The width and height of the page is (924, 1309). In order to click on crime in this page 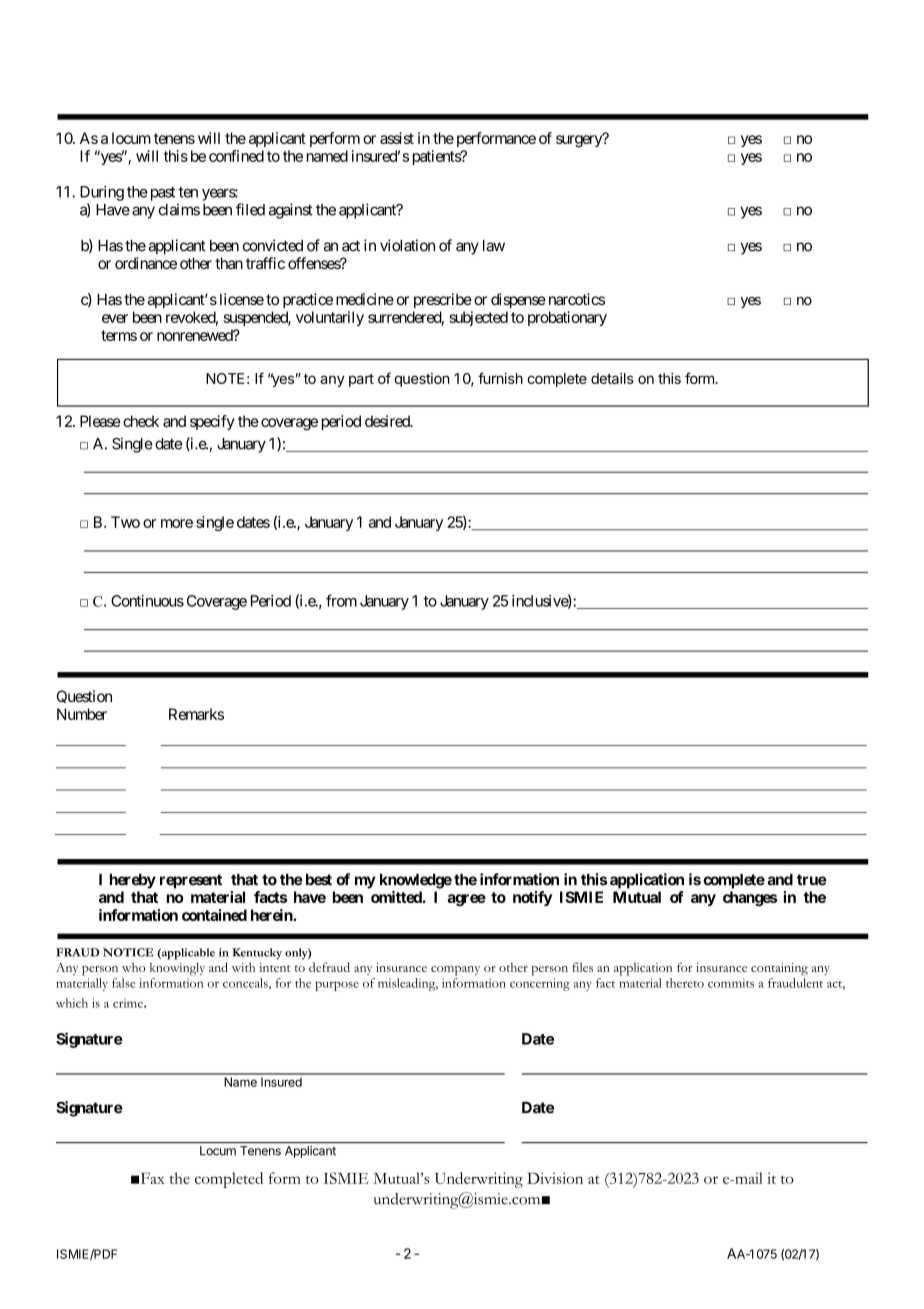, I will do `click(129, 1003)`.
